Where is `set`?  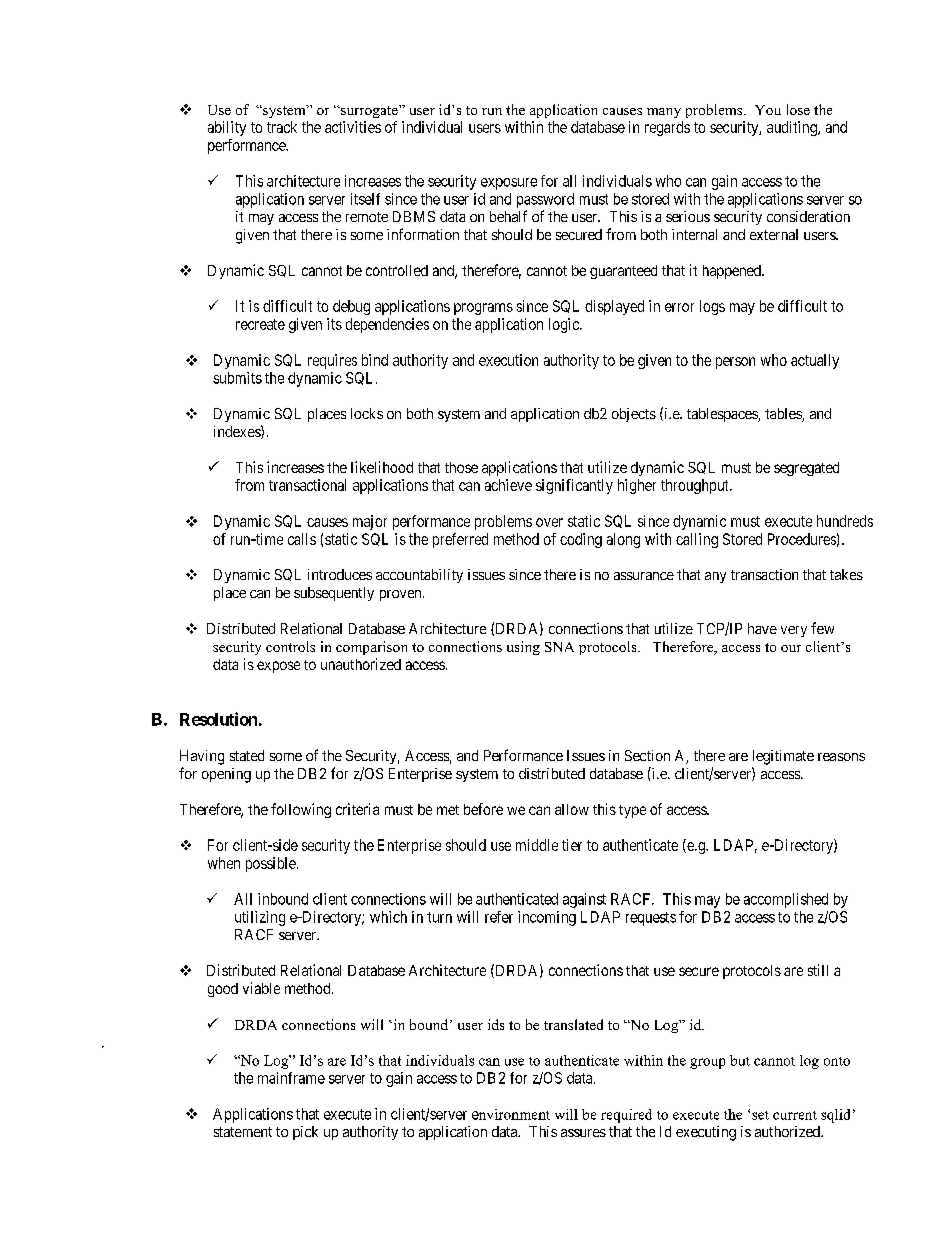 set is located at coordinates (760, 1115).
